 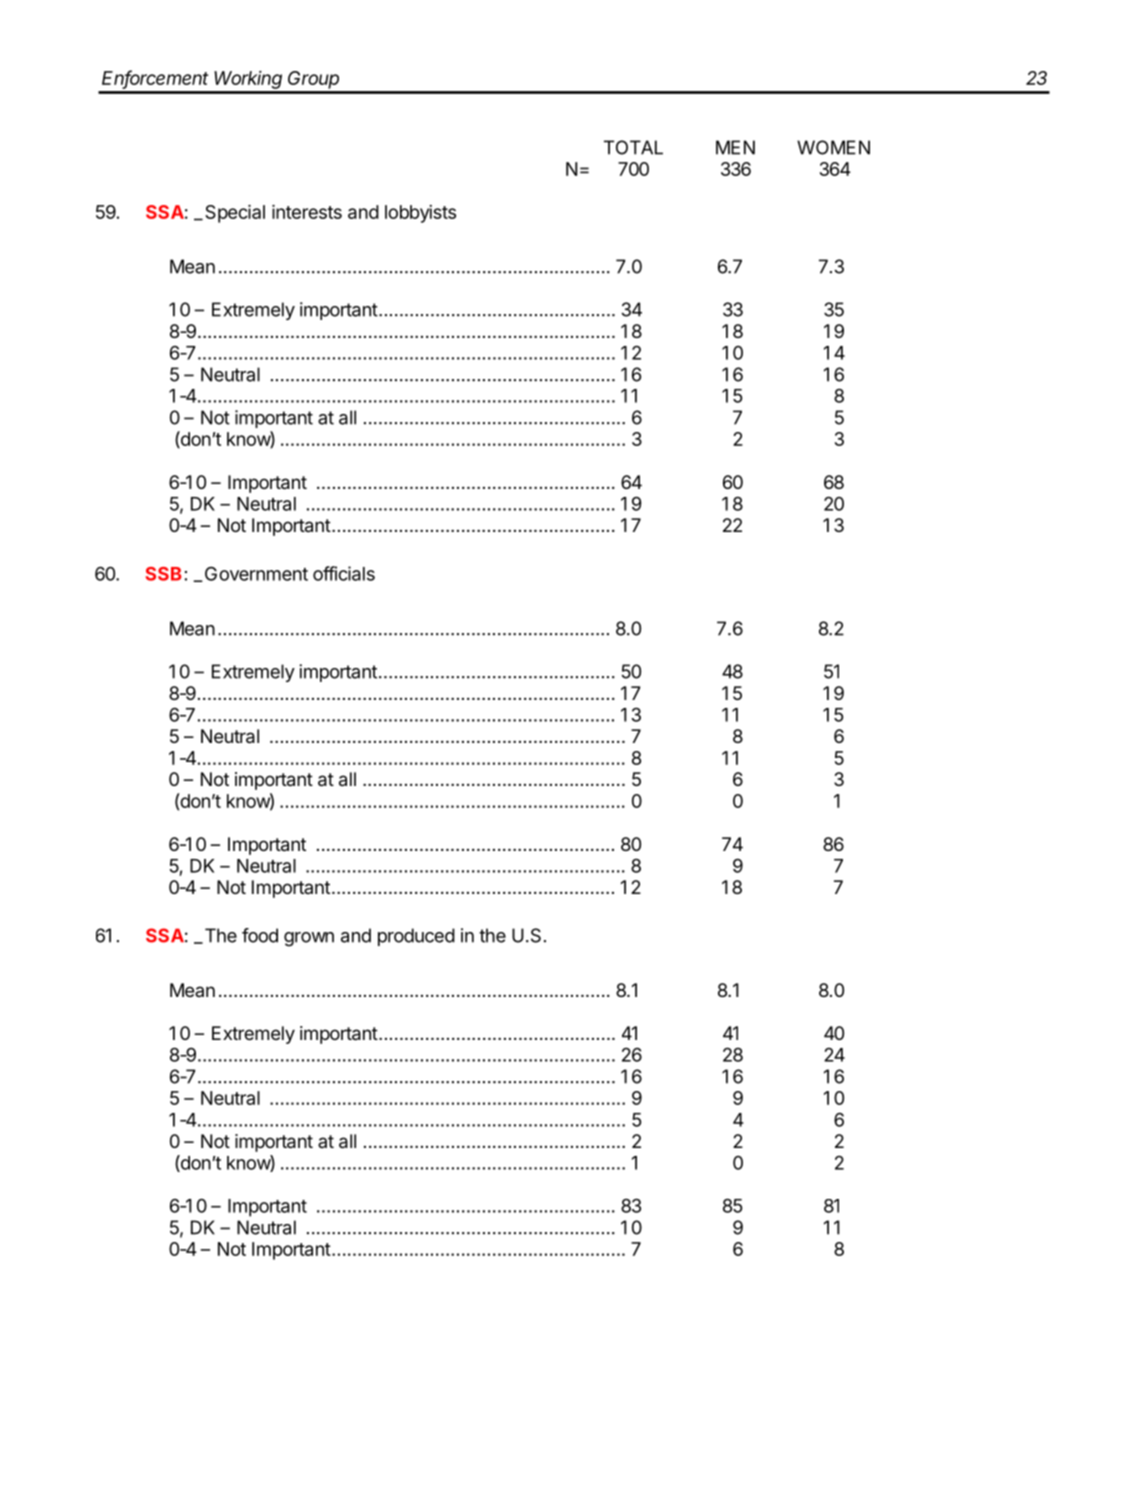 I want to click on Enforcement, so click(x=155, y=79).
